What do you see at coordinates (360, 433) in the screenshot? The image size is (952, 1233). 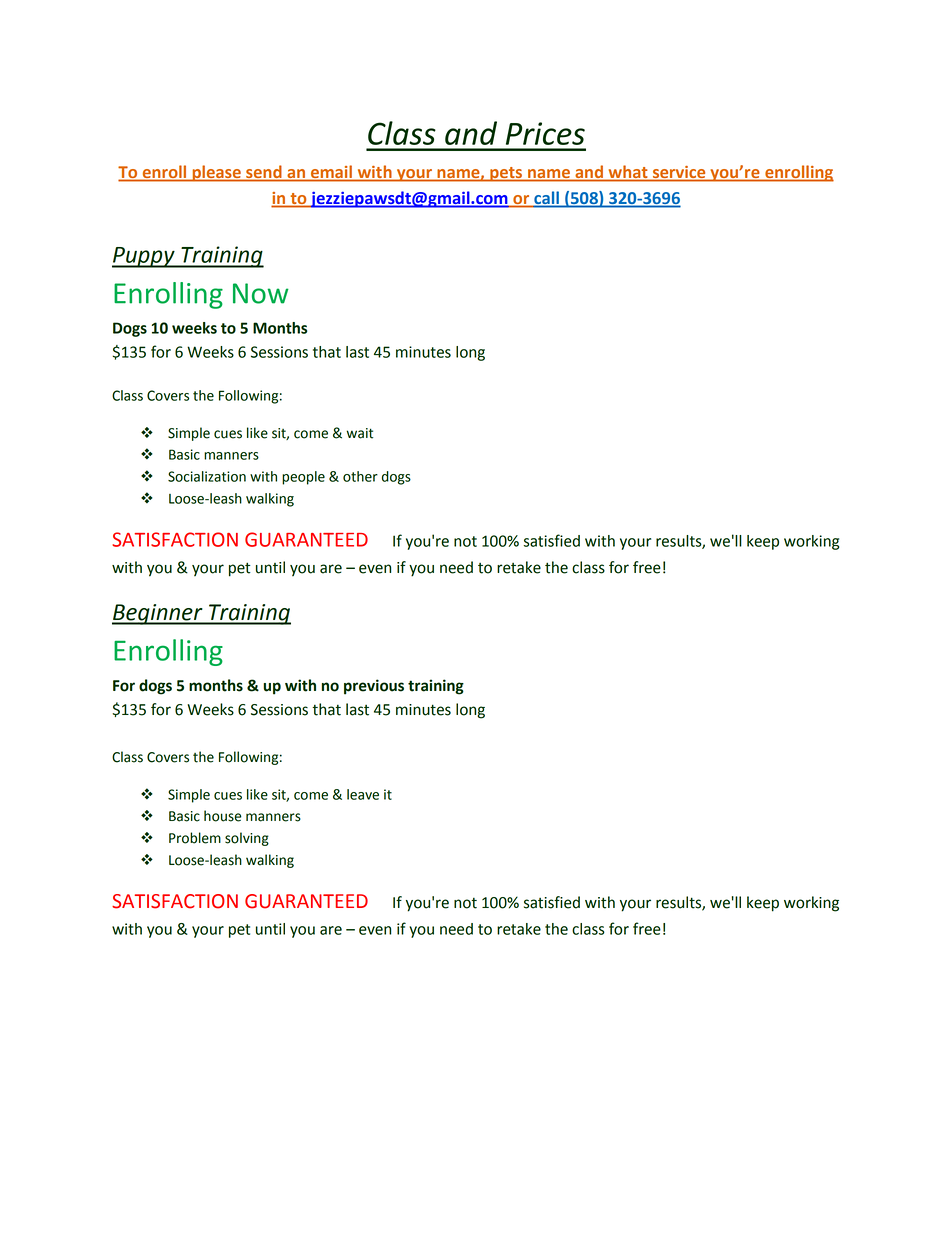 I see `wait` at bounding box center [360, 433].
